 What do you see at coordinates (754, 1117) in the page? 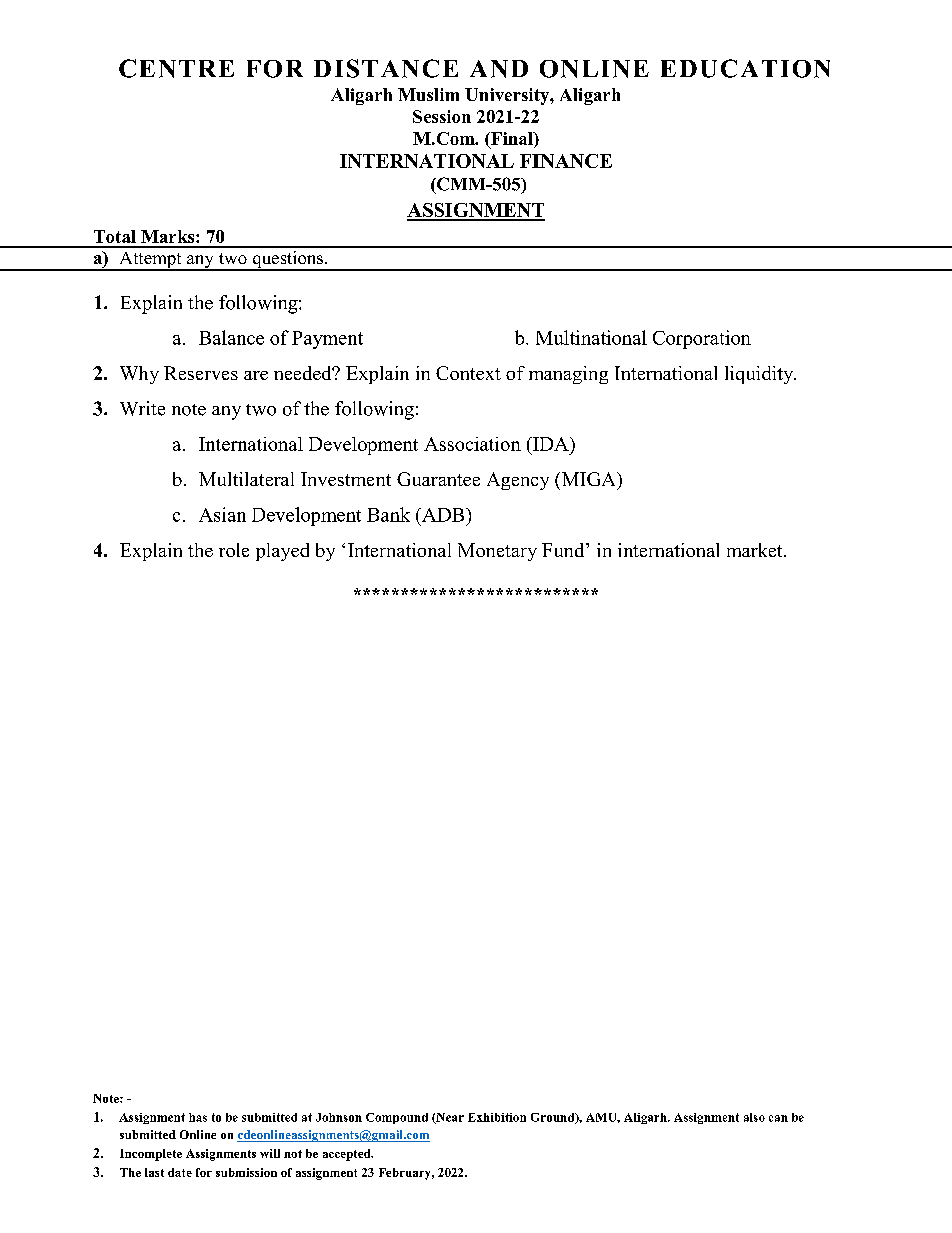
I see `also` at bounding box center [754, 1117].
